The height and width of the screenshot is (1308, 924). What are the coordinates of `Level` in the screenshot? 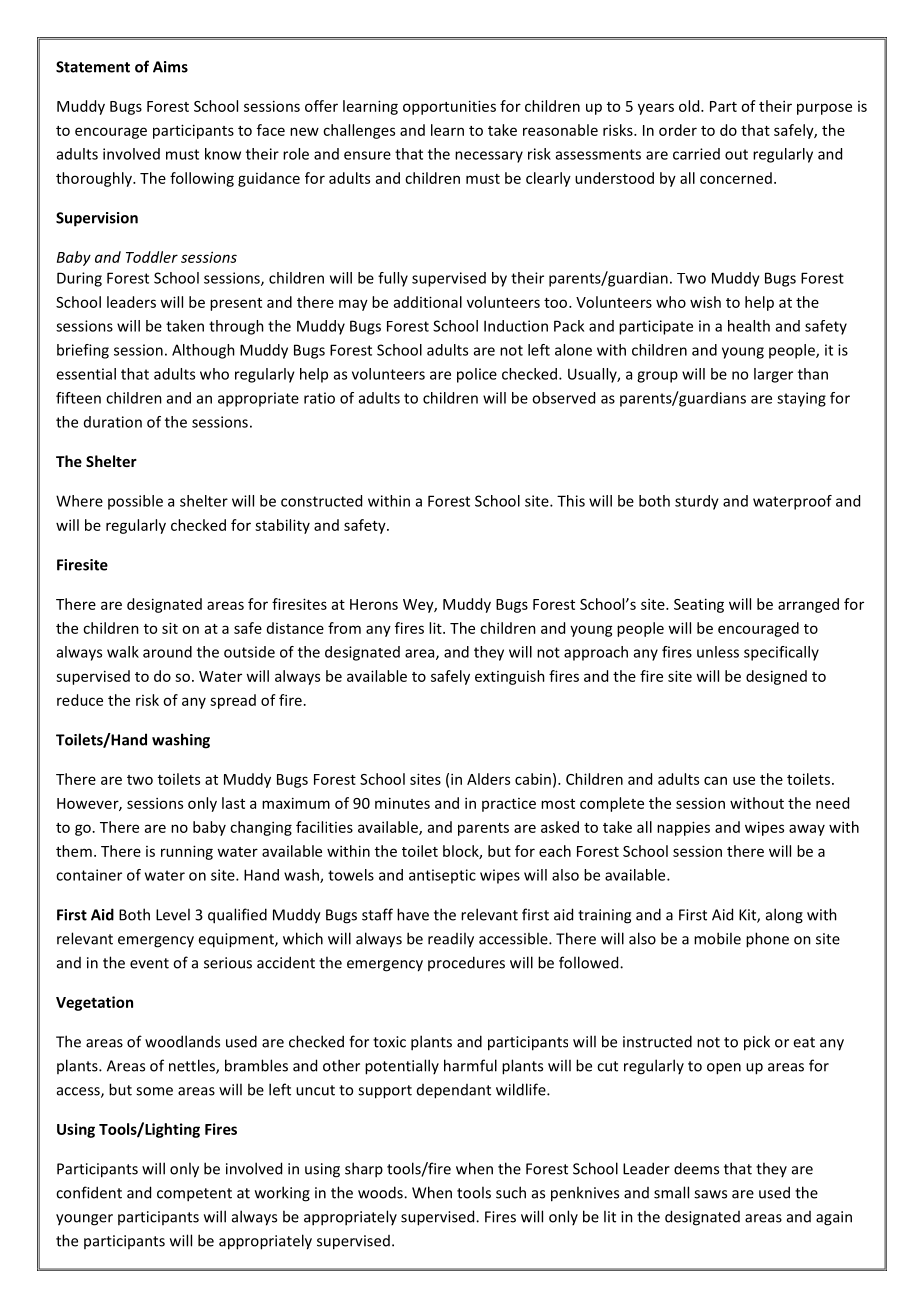 It's located at (173, 914).
